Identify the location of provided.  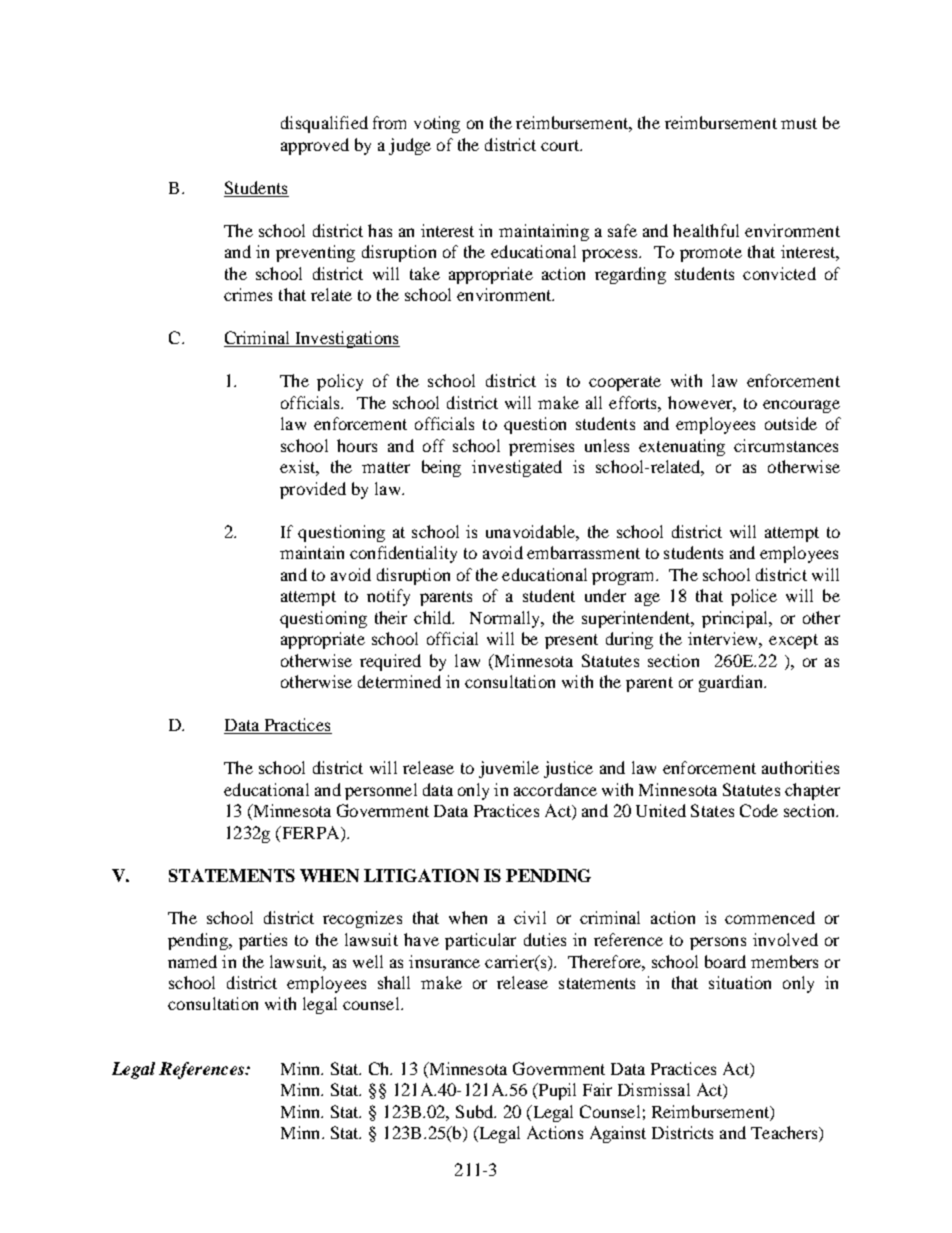
(313, 490).
